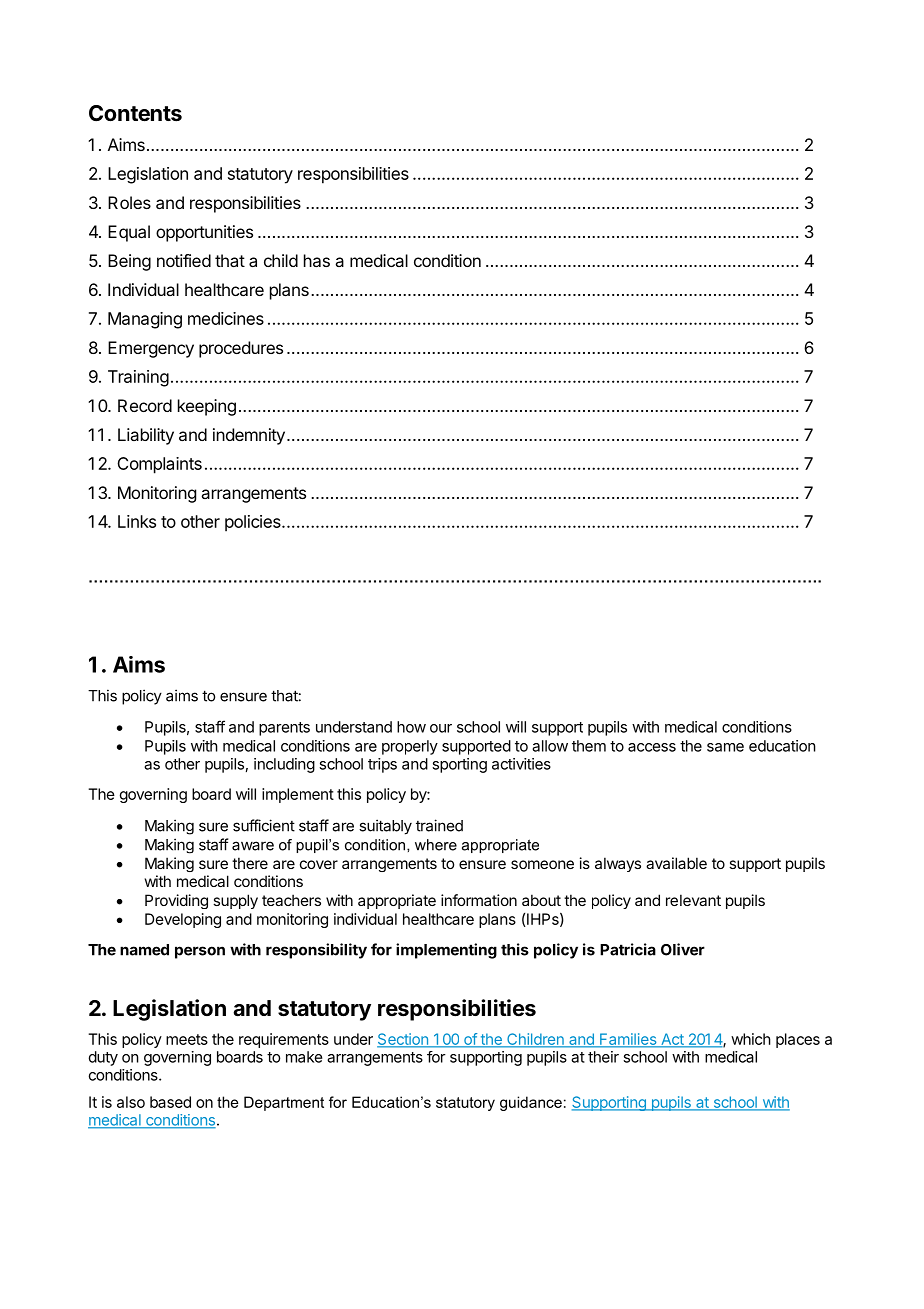  Describe the element at coordinates (170, 1102) in the page. I see `based` at that location.
